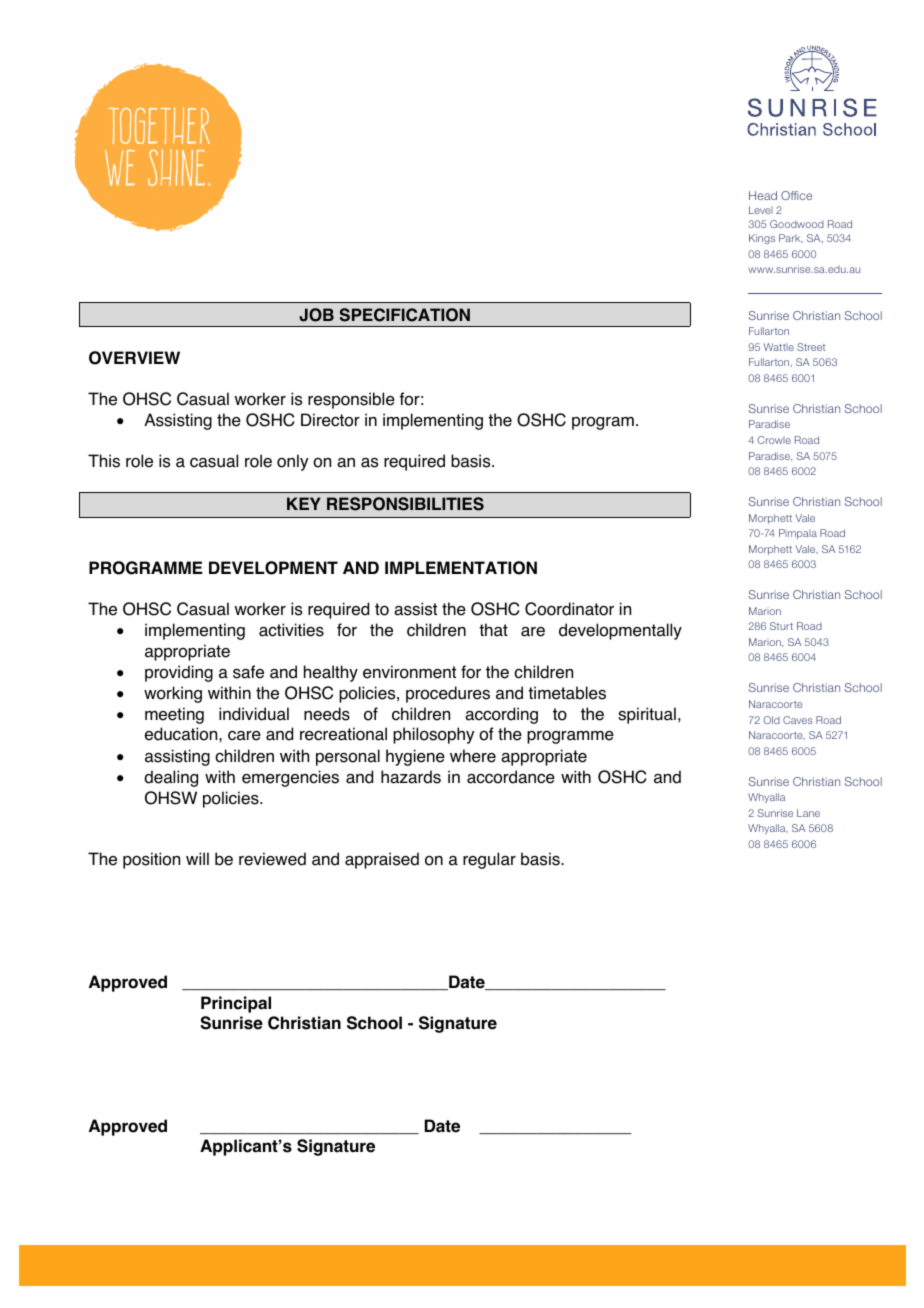  I want to click on OVERVIEW, so click(134, 358).
